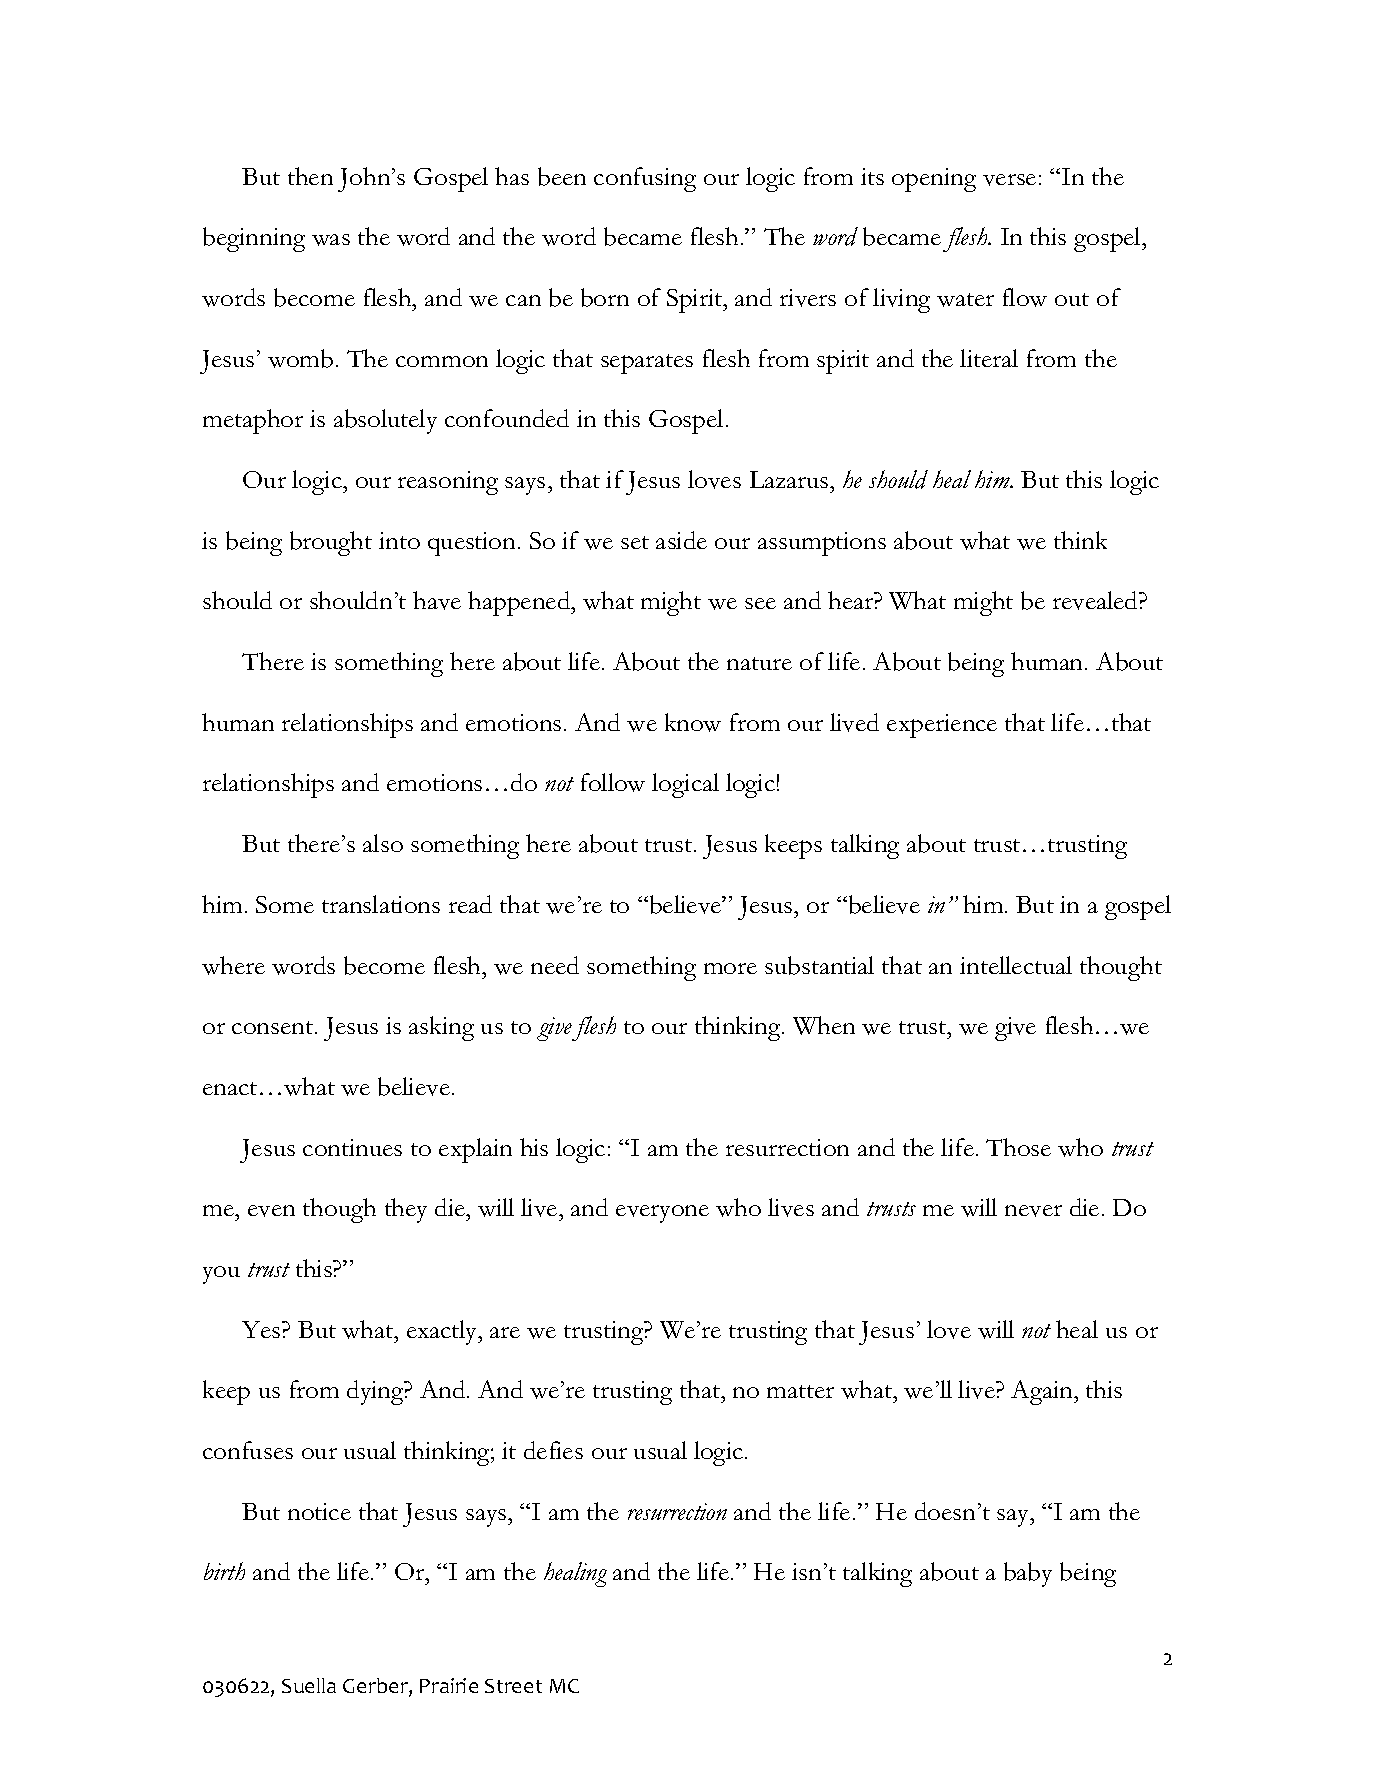 The height and width of the image is (1780, 1376). What do you see at coordinates (1016, 965) in the image?
I see `intellectual` at bounding box center [1016, 965].
